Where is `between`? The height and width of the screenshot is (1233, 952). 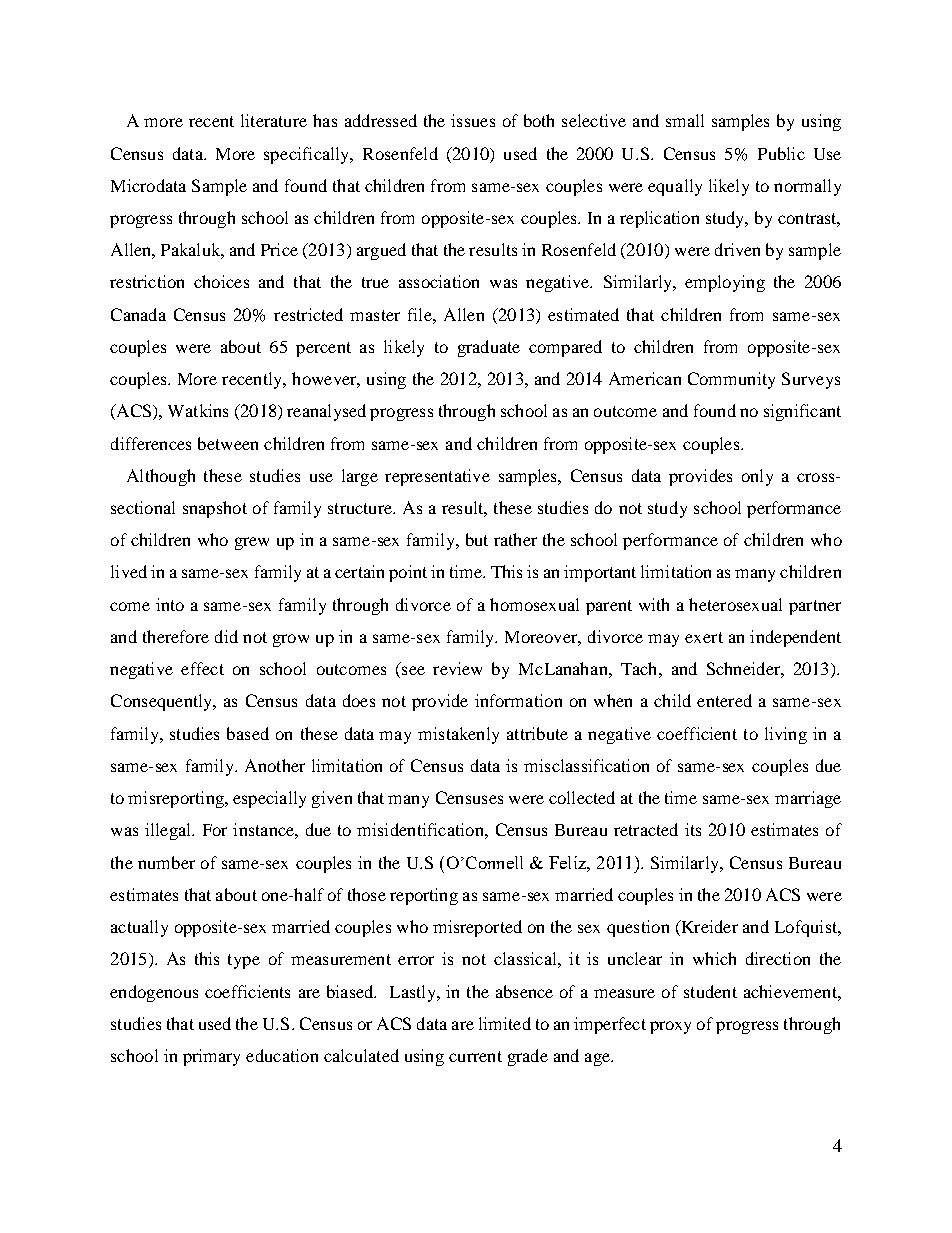
between is located at coordinates (228, 443).
